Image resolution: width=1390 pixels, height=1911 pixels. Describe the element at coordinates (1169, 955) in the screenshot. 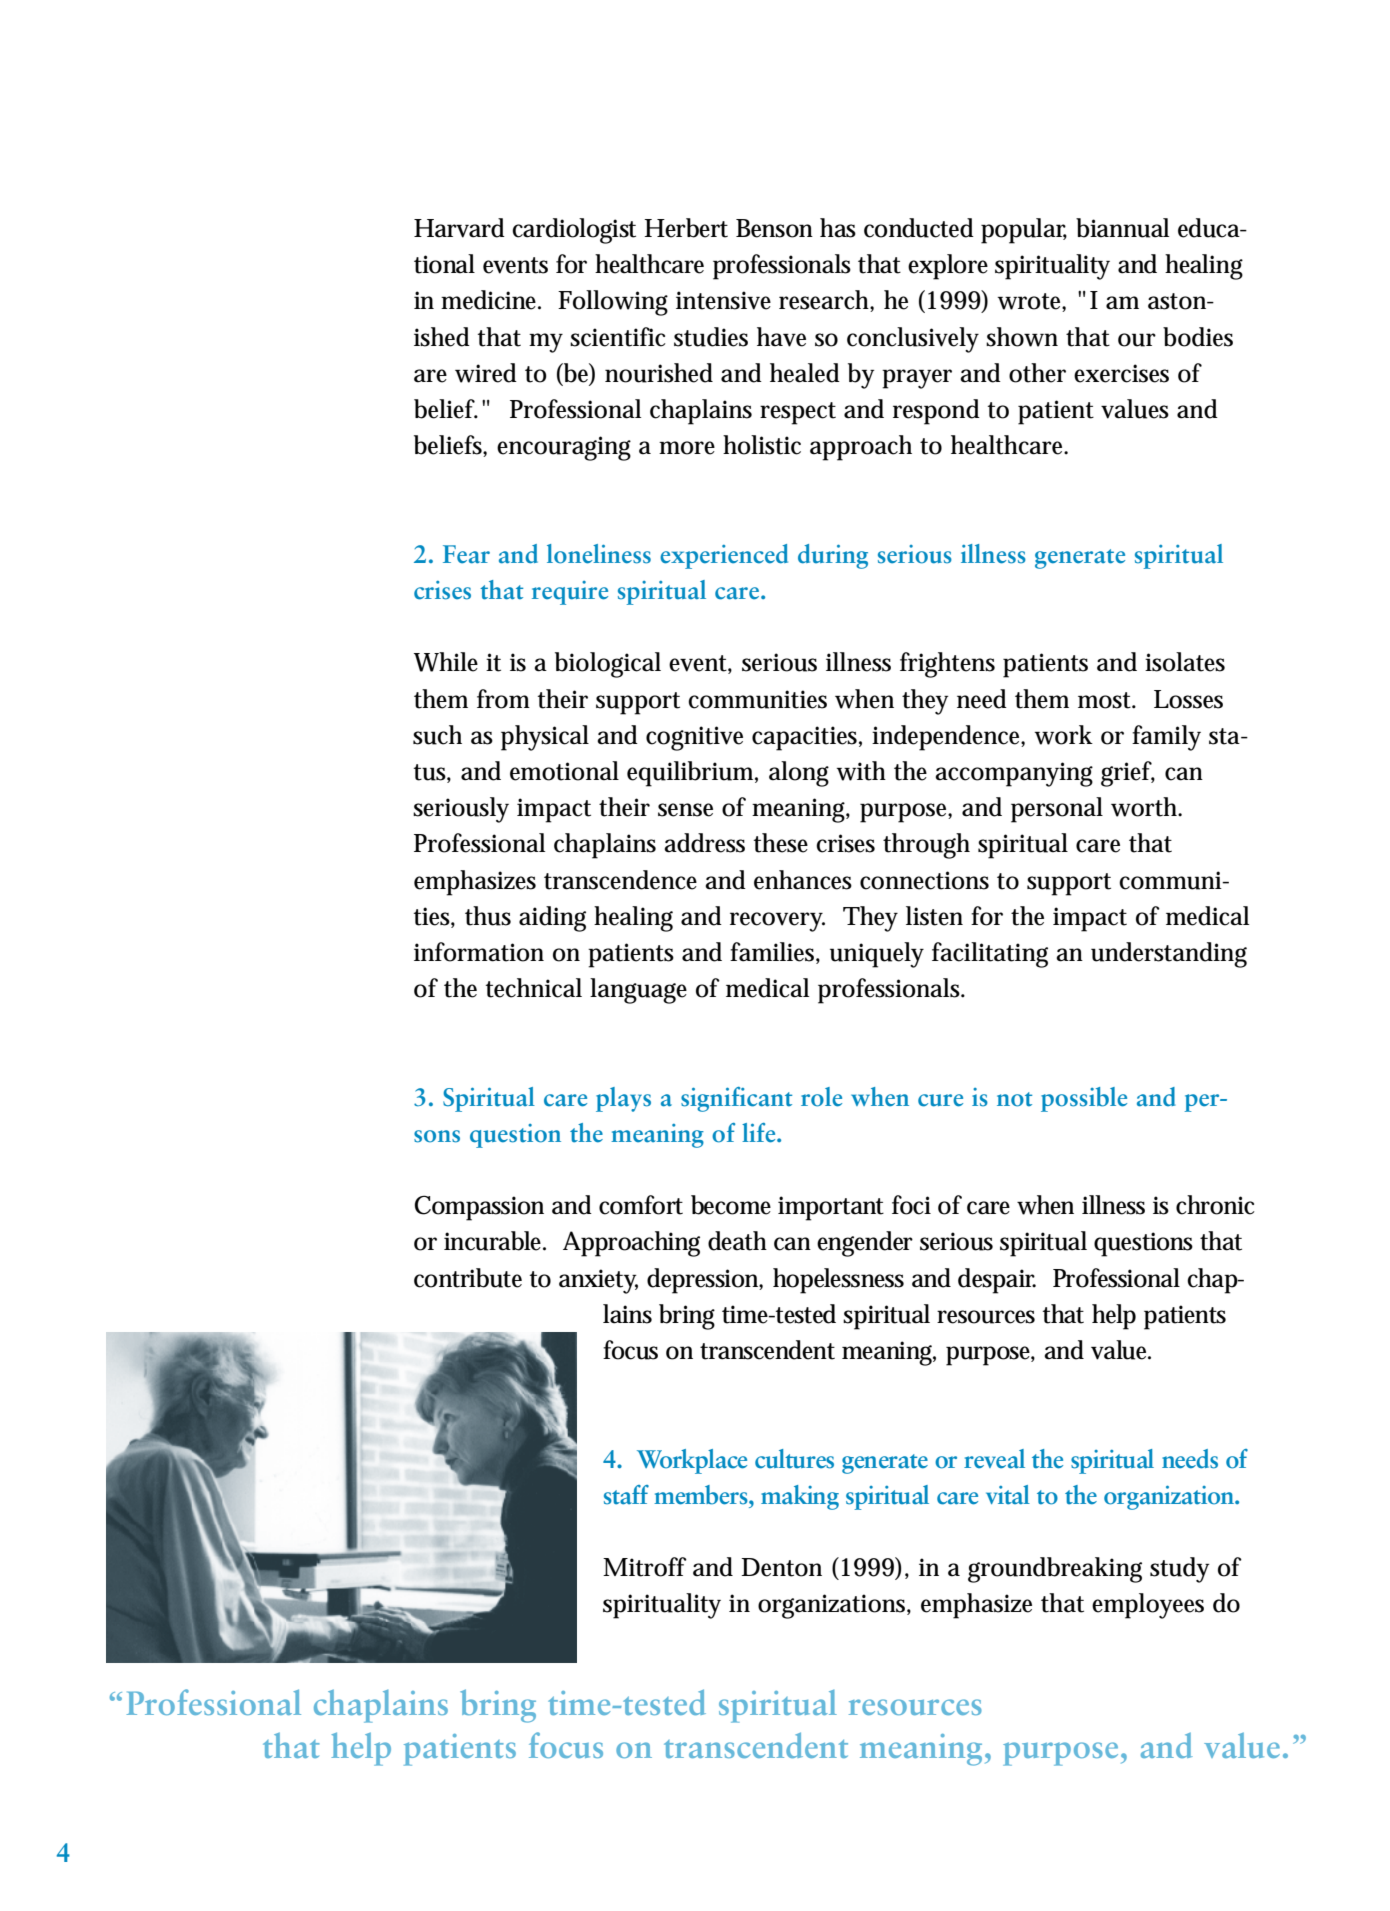

I see `understanding` at that location.
